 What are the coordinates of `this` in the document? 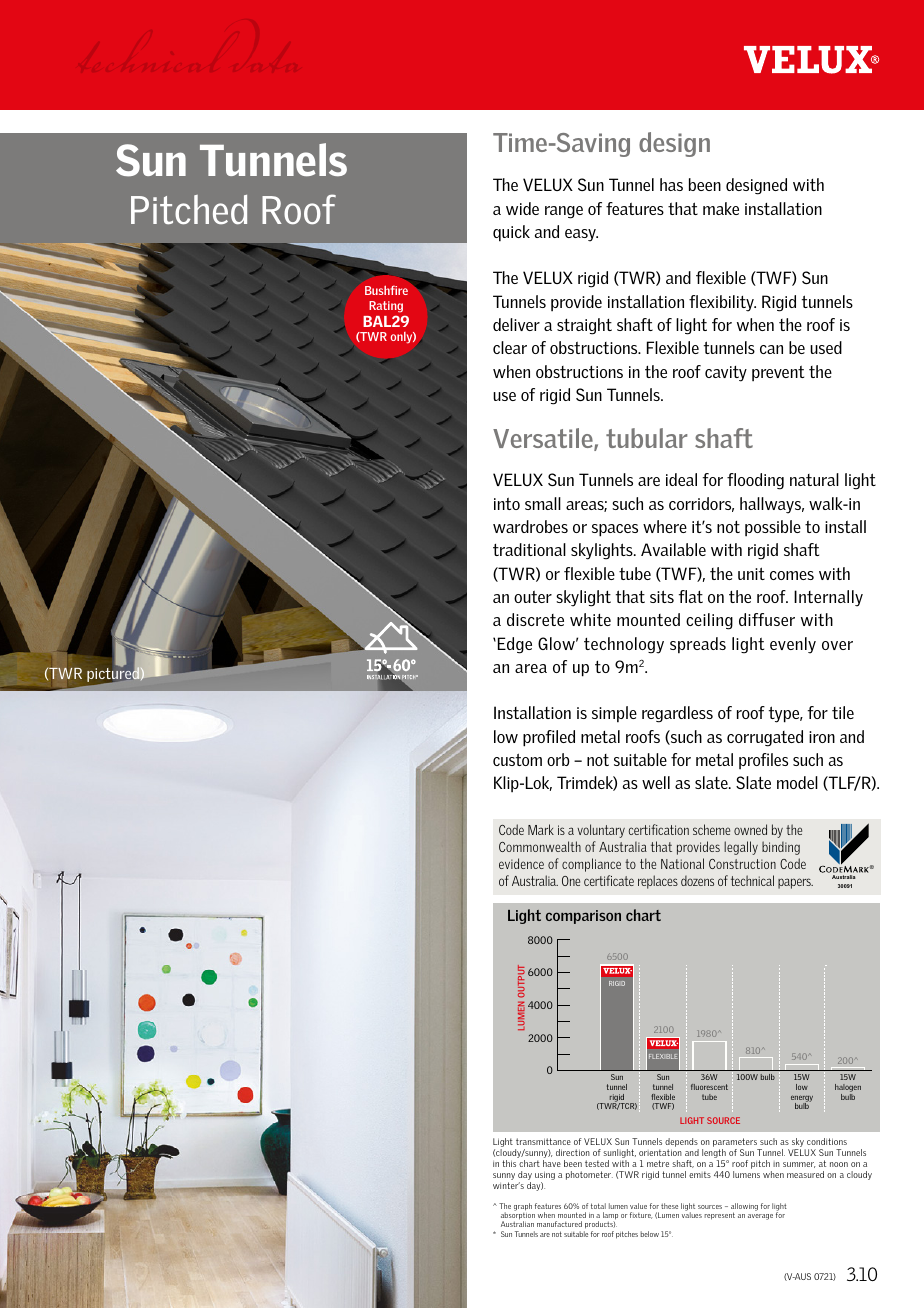 It's located at (509, 1163).
